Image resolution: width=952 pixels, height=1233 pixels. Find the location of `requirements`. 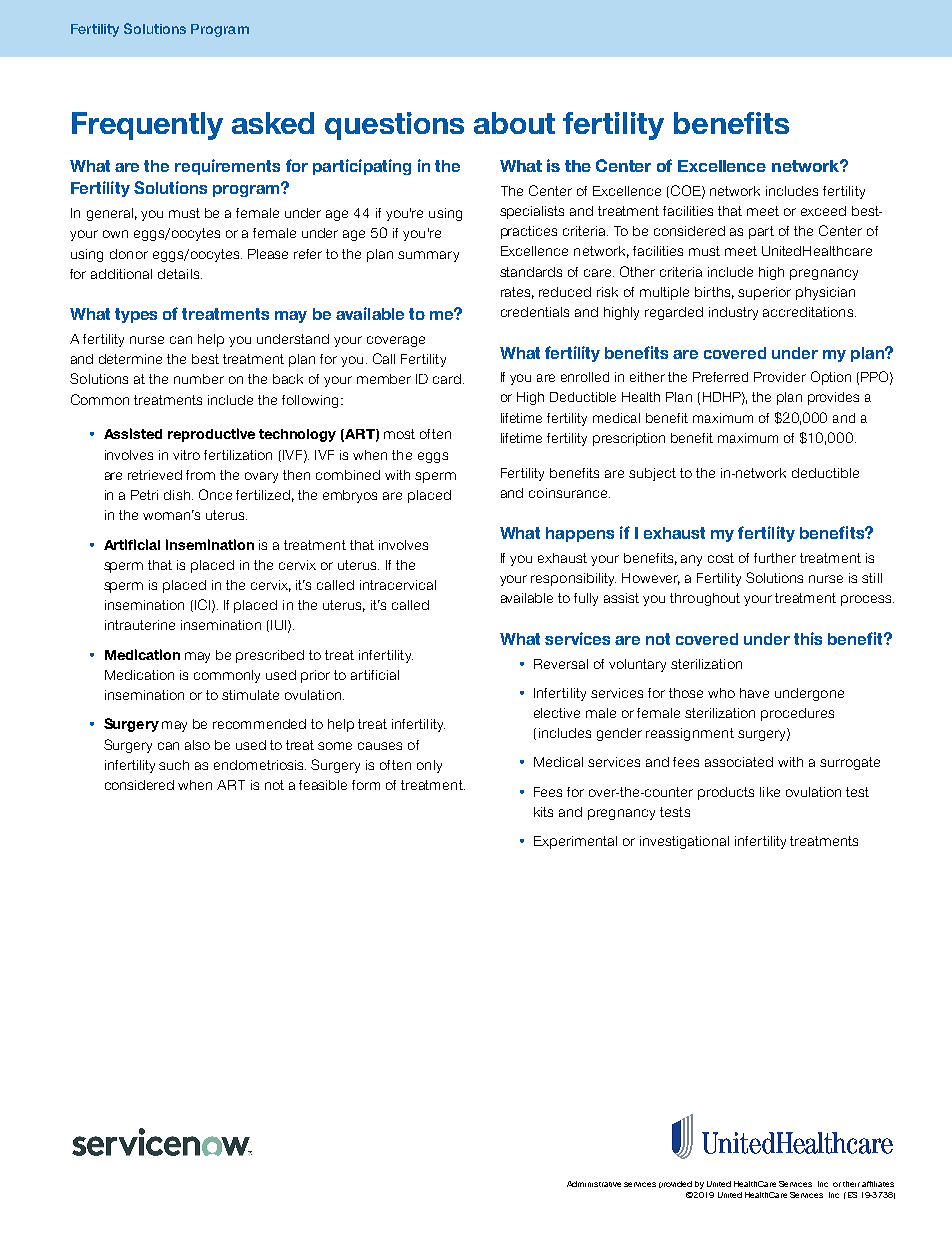

requirements is located at coordinates (227, 167).
